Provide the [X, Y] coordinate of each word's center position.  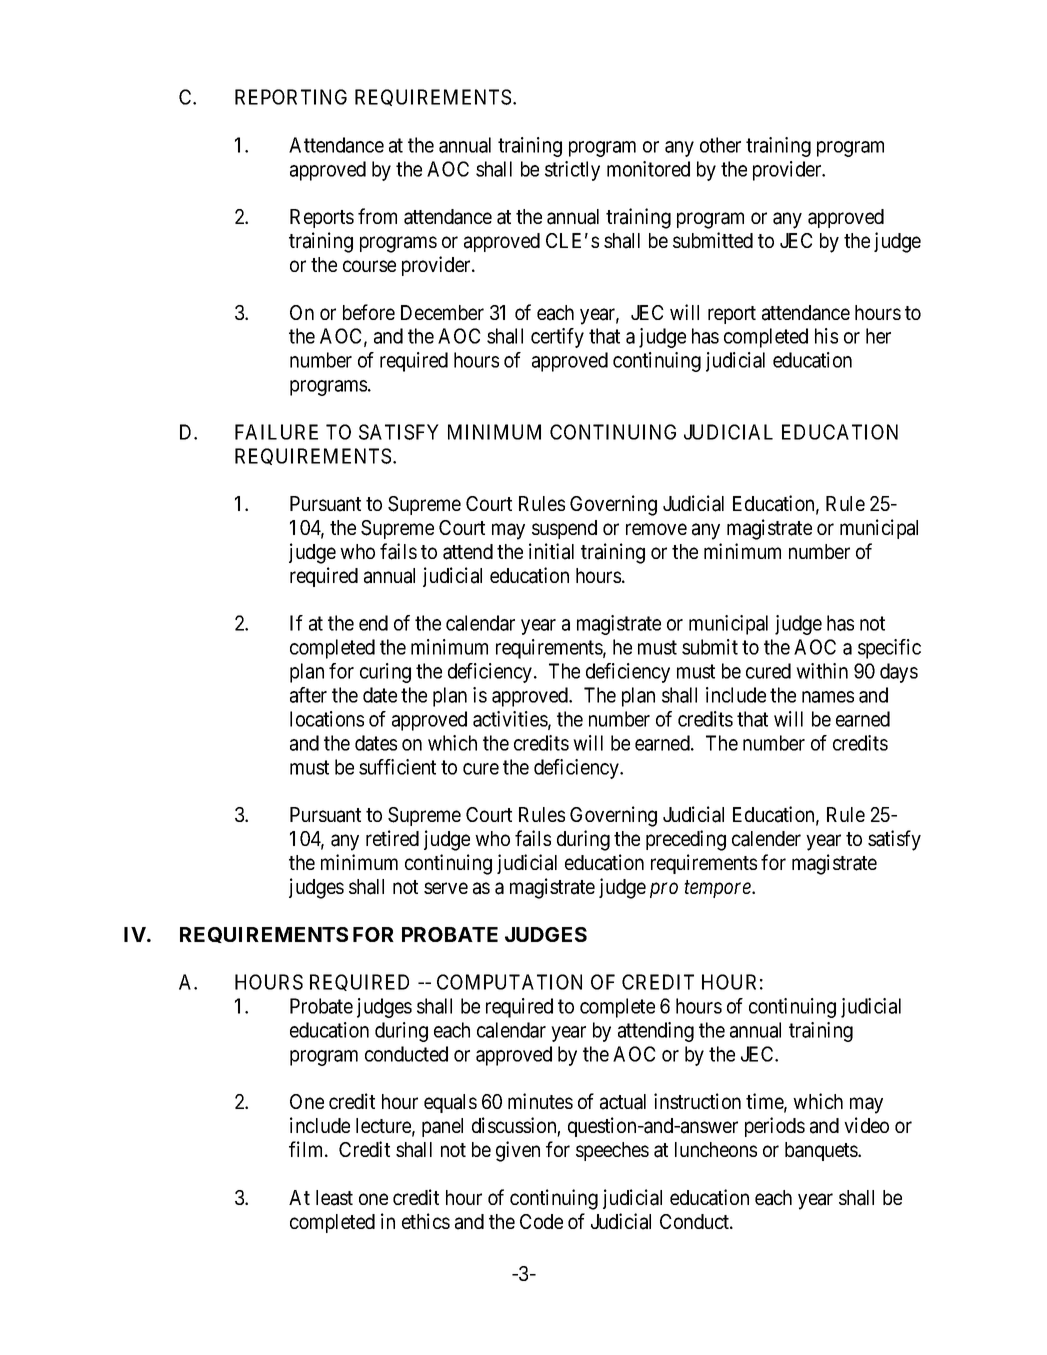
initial [551, 551]
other [720, 145]
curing [385, 673]
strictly [572, 171]
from [377, 216]
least [334, 1198]
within [822, 671]
